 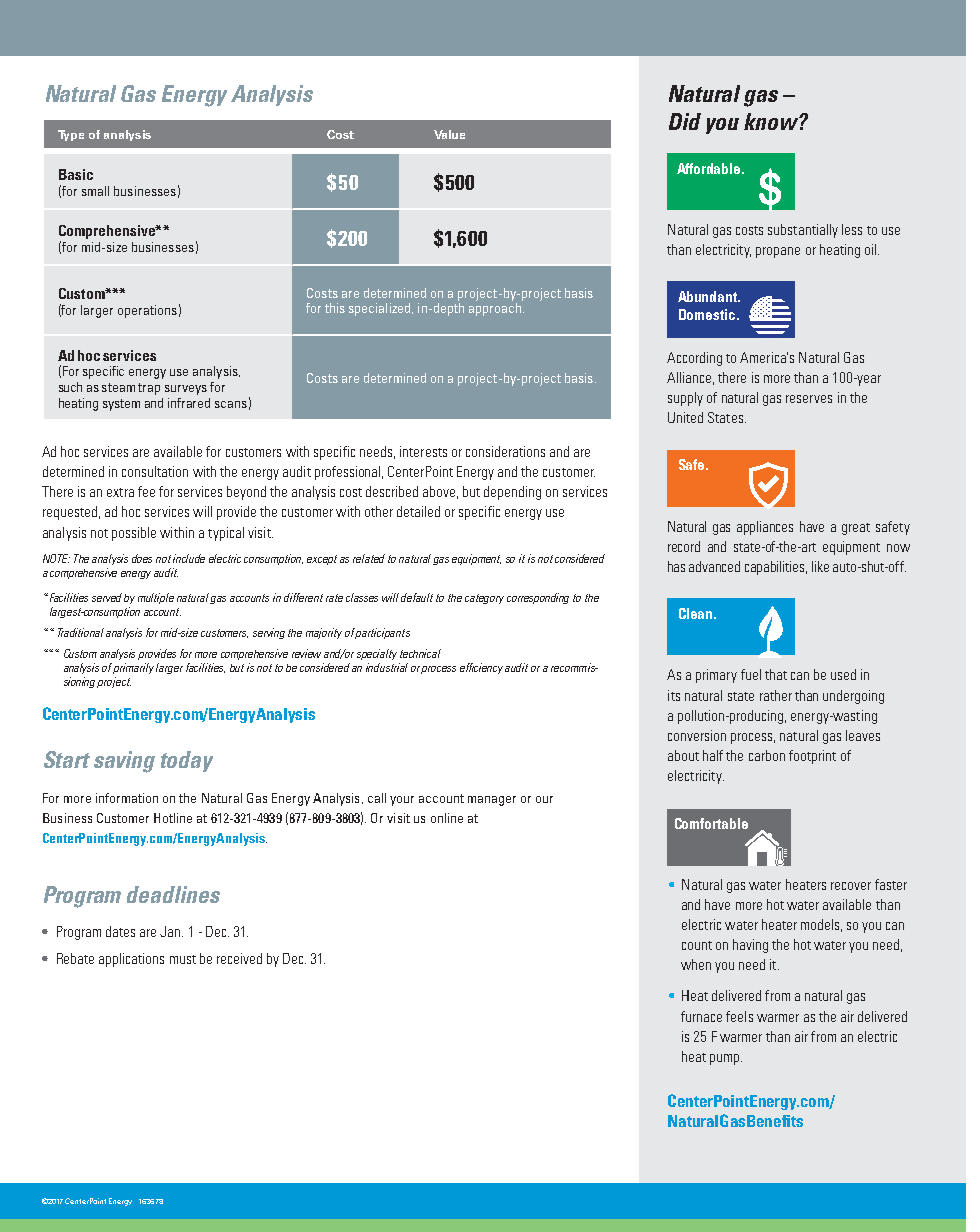 What do you see at coordinates (187, 761) in the screenshot?
I see `today` at bounding box center [187, 761].
